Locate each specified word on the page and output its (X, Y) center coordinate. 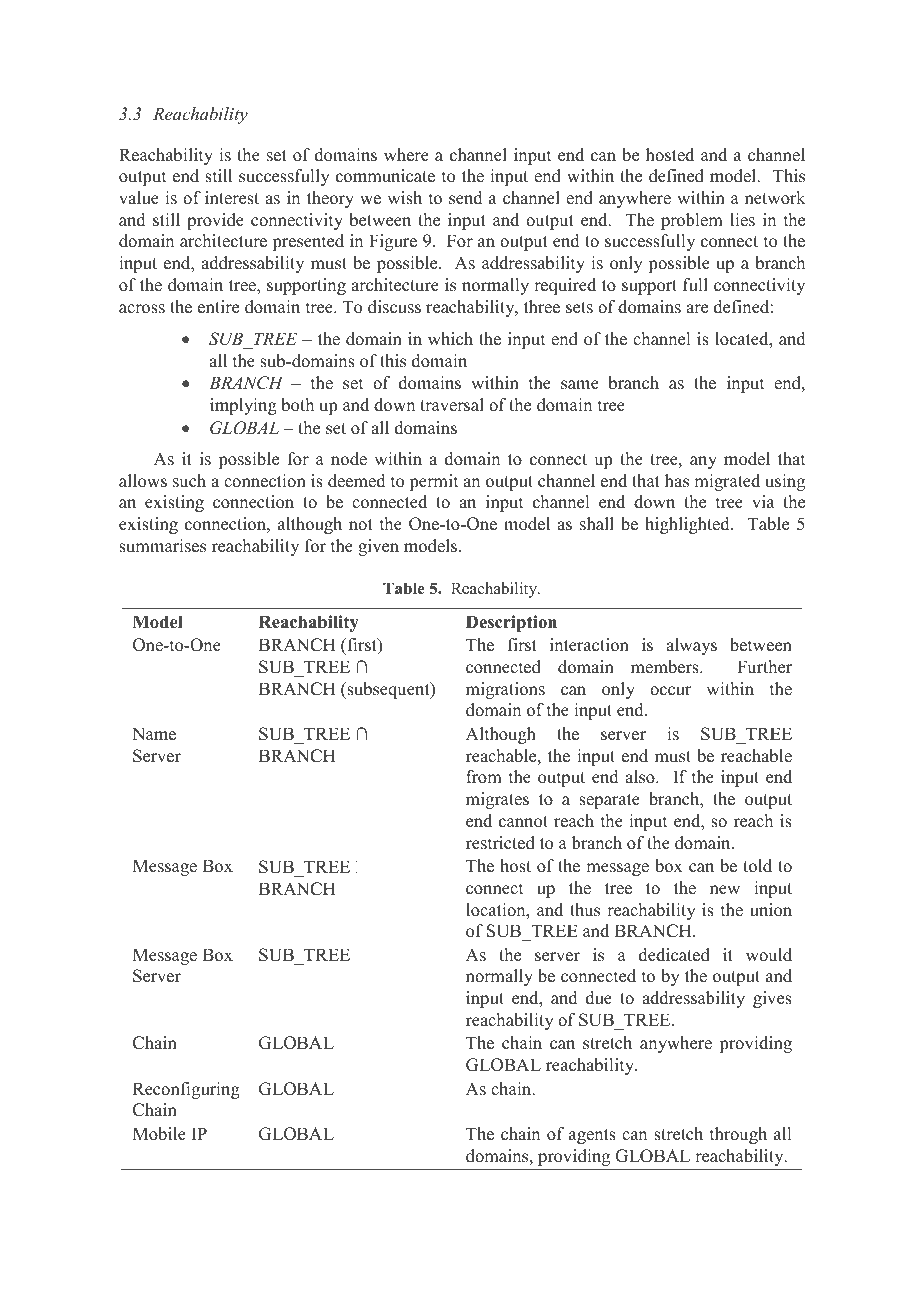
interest (232, 198)
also (641, 777)
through (738, 1135)
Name (154, 734)
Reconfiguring (186, 1090)
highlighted (688, 525)
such (189, 481)
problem (692, 221)
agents (592, 1136)
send (466, 198)
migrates (497, 800)
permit (434, 482)
